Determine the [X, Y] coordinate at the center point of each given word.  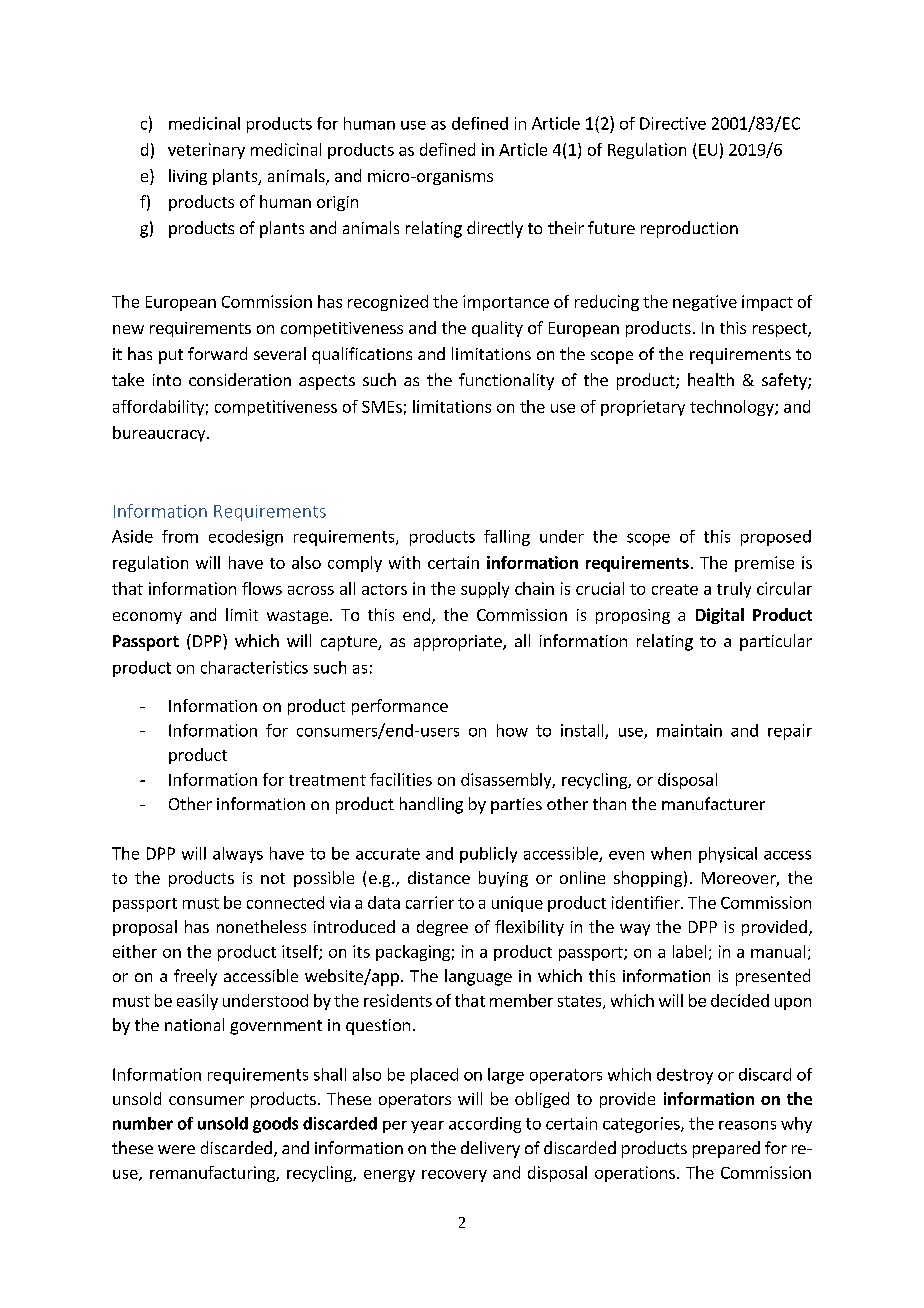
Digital [720, 616]
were [176, 1149]
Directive [673, 123]
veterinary [206, 151]
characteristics [254, 667]
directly [495, 229]
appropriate [459, 643]
